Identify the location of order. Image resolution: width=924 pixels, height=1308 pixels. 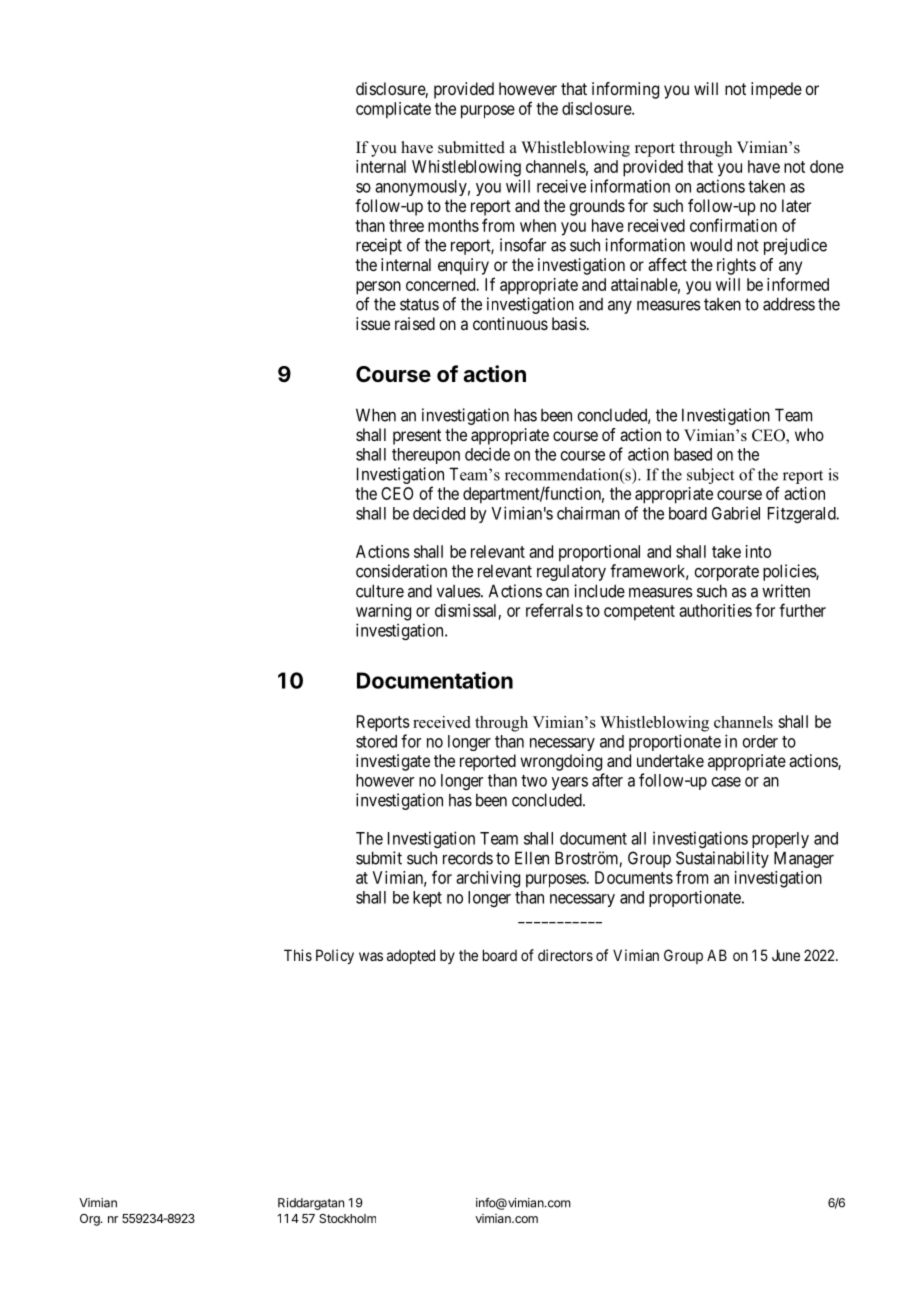
(760, 741).
